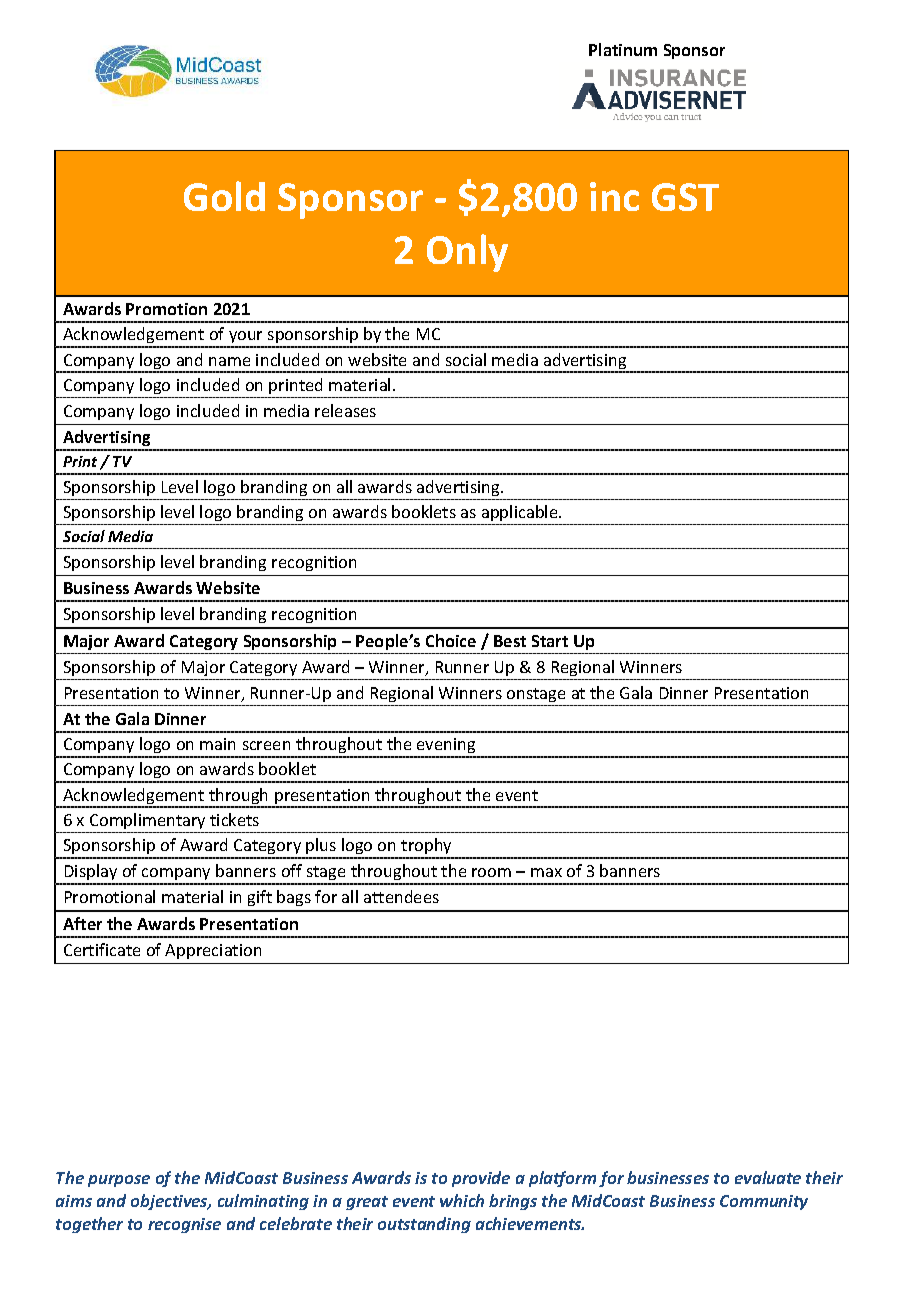  I want to click on outstanding, so click(424, 1225).
